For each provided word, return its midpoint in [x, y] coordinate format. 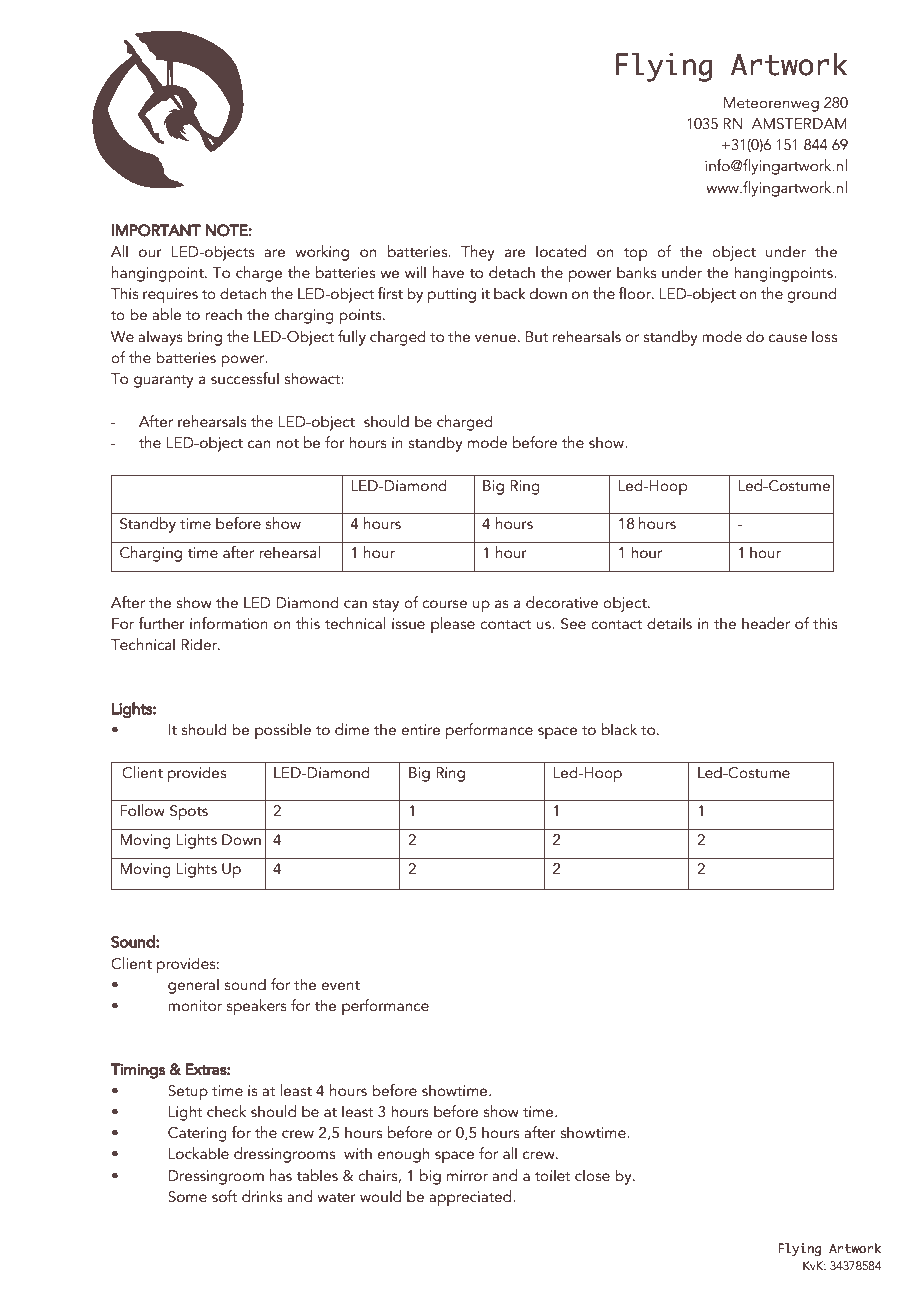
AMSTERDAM [799, 124]
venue [495, 338]
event [340, 986]
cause [788, 338]
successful [245, 378]
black [619, 729]
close [592, 1175]
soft [224, 1196]
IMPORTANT [156, 230]
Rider [200, 644]
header [766, 623]
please [453, 625]
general [193, 986]
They [478, 253]
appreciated [471, 1198]
